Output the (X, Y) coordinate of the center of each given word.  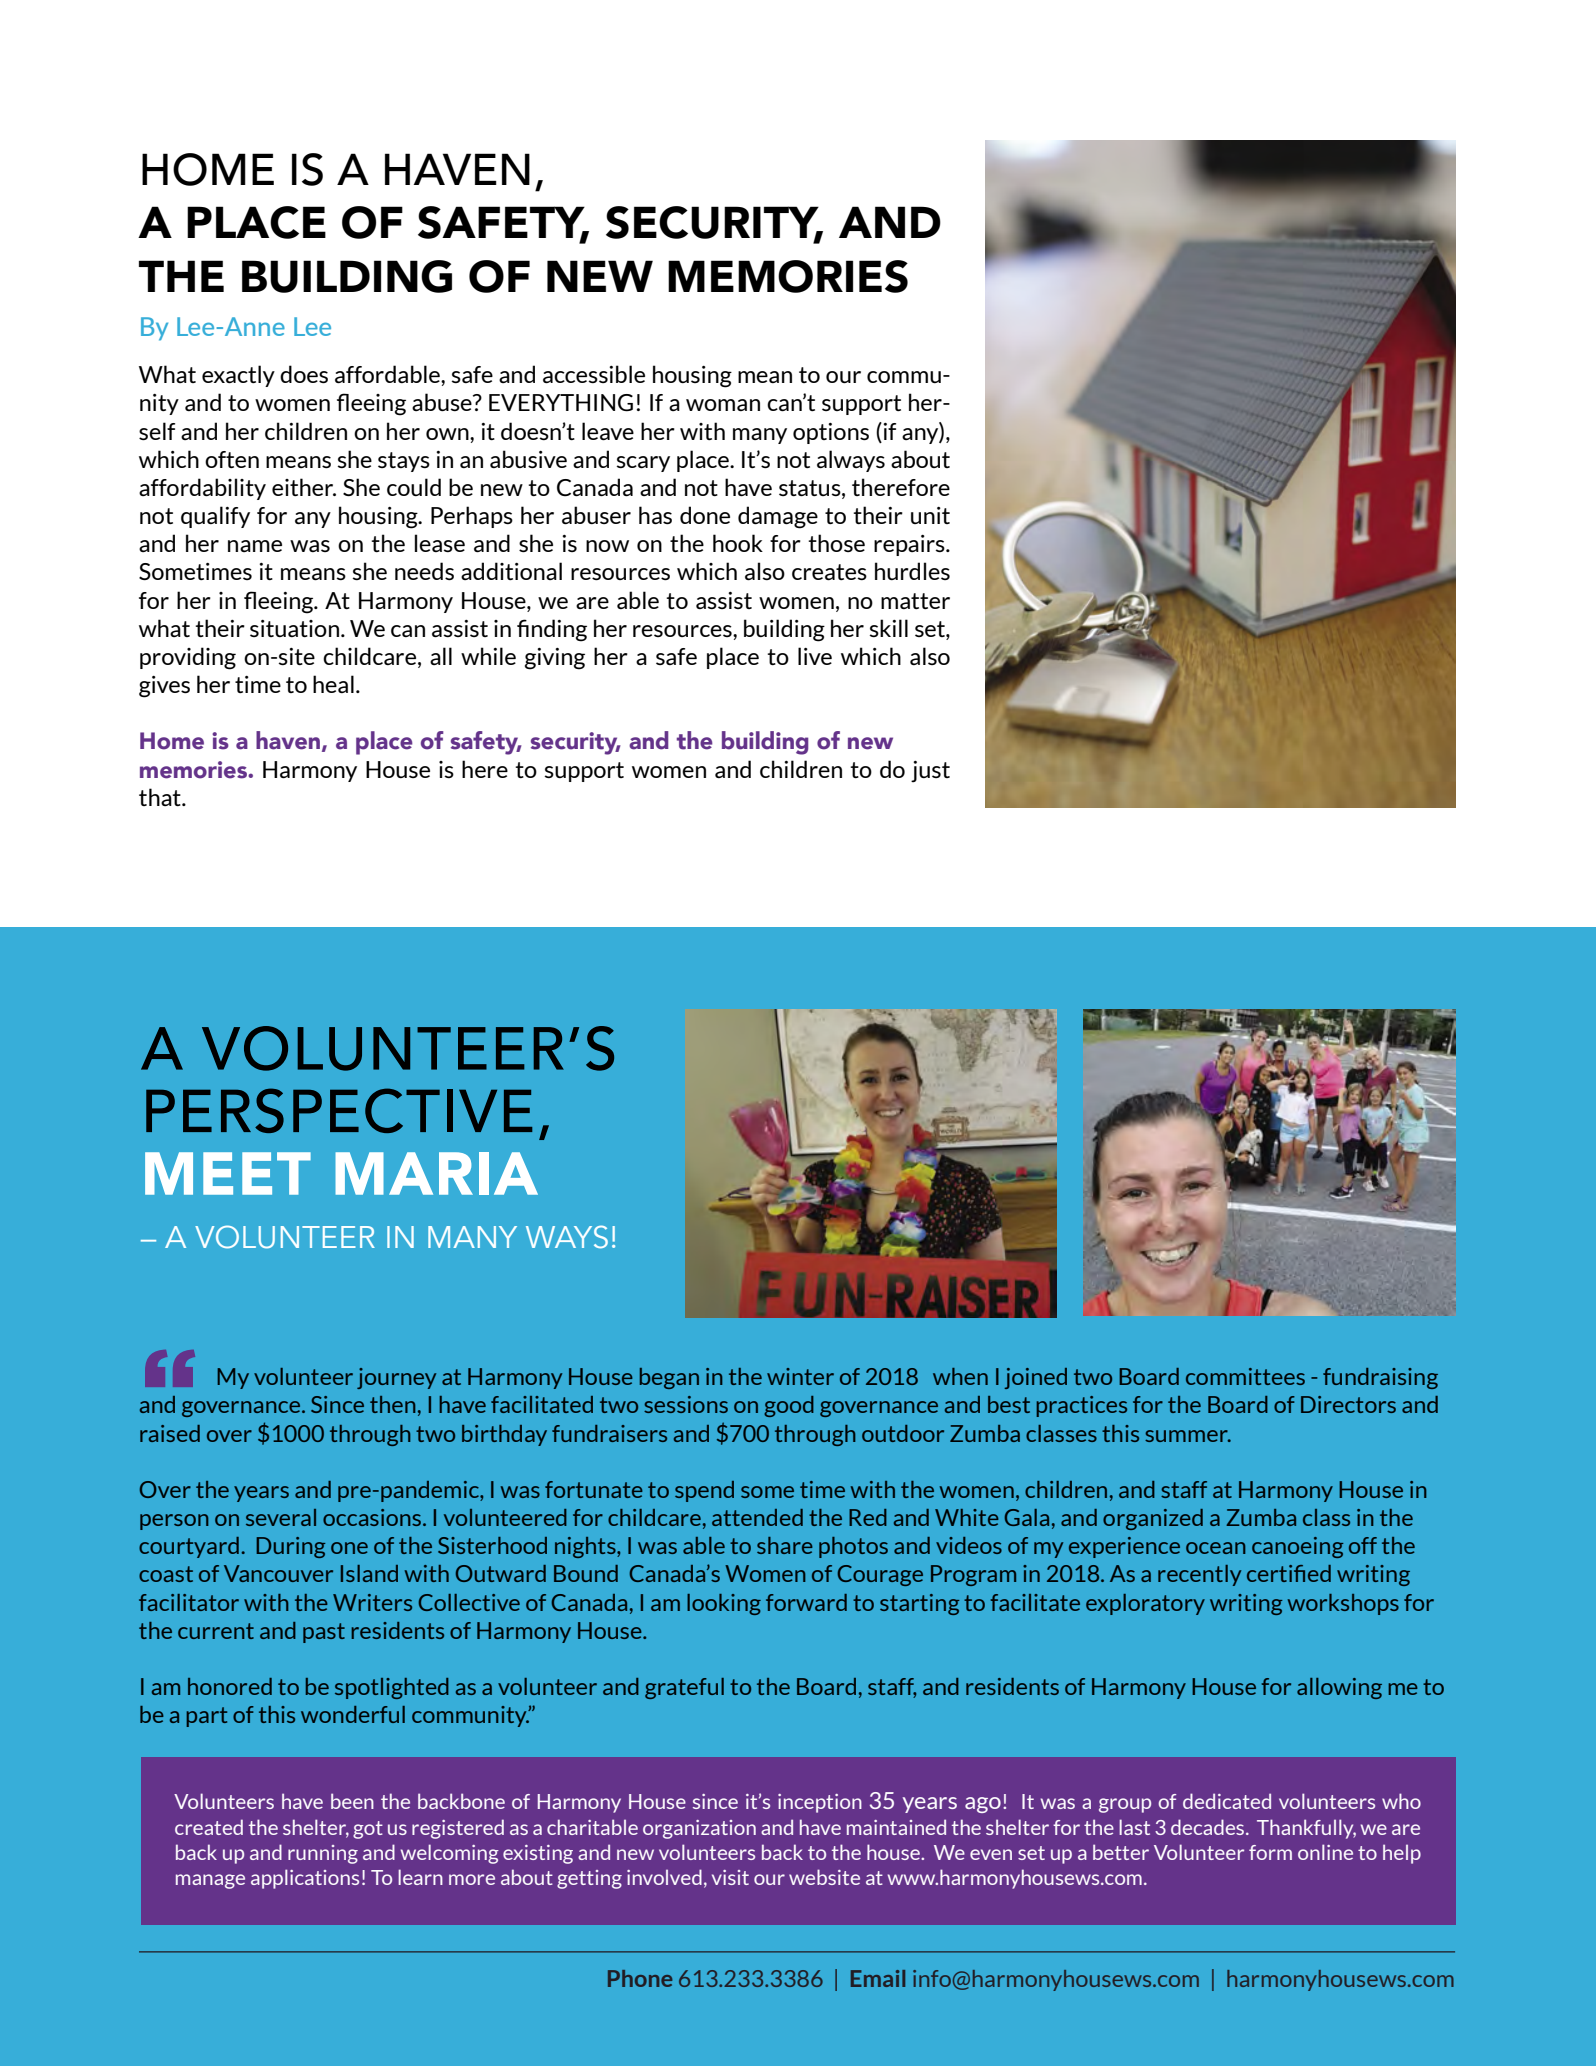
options (831, 433)
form (1270, 1852)
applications (305, 1879)
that (161, 797)
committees (1245, 1376)
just (930, 772)
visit (730, 1877)
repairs (910, 545)
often (232, 459)
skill (888, 628)
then (393, 1404)
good (789, 1406)
